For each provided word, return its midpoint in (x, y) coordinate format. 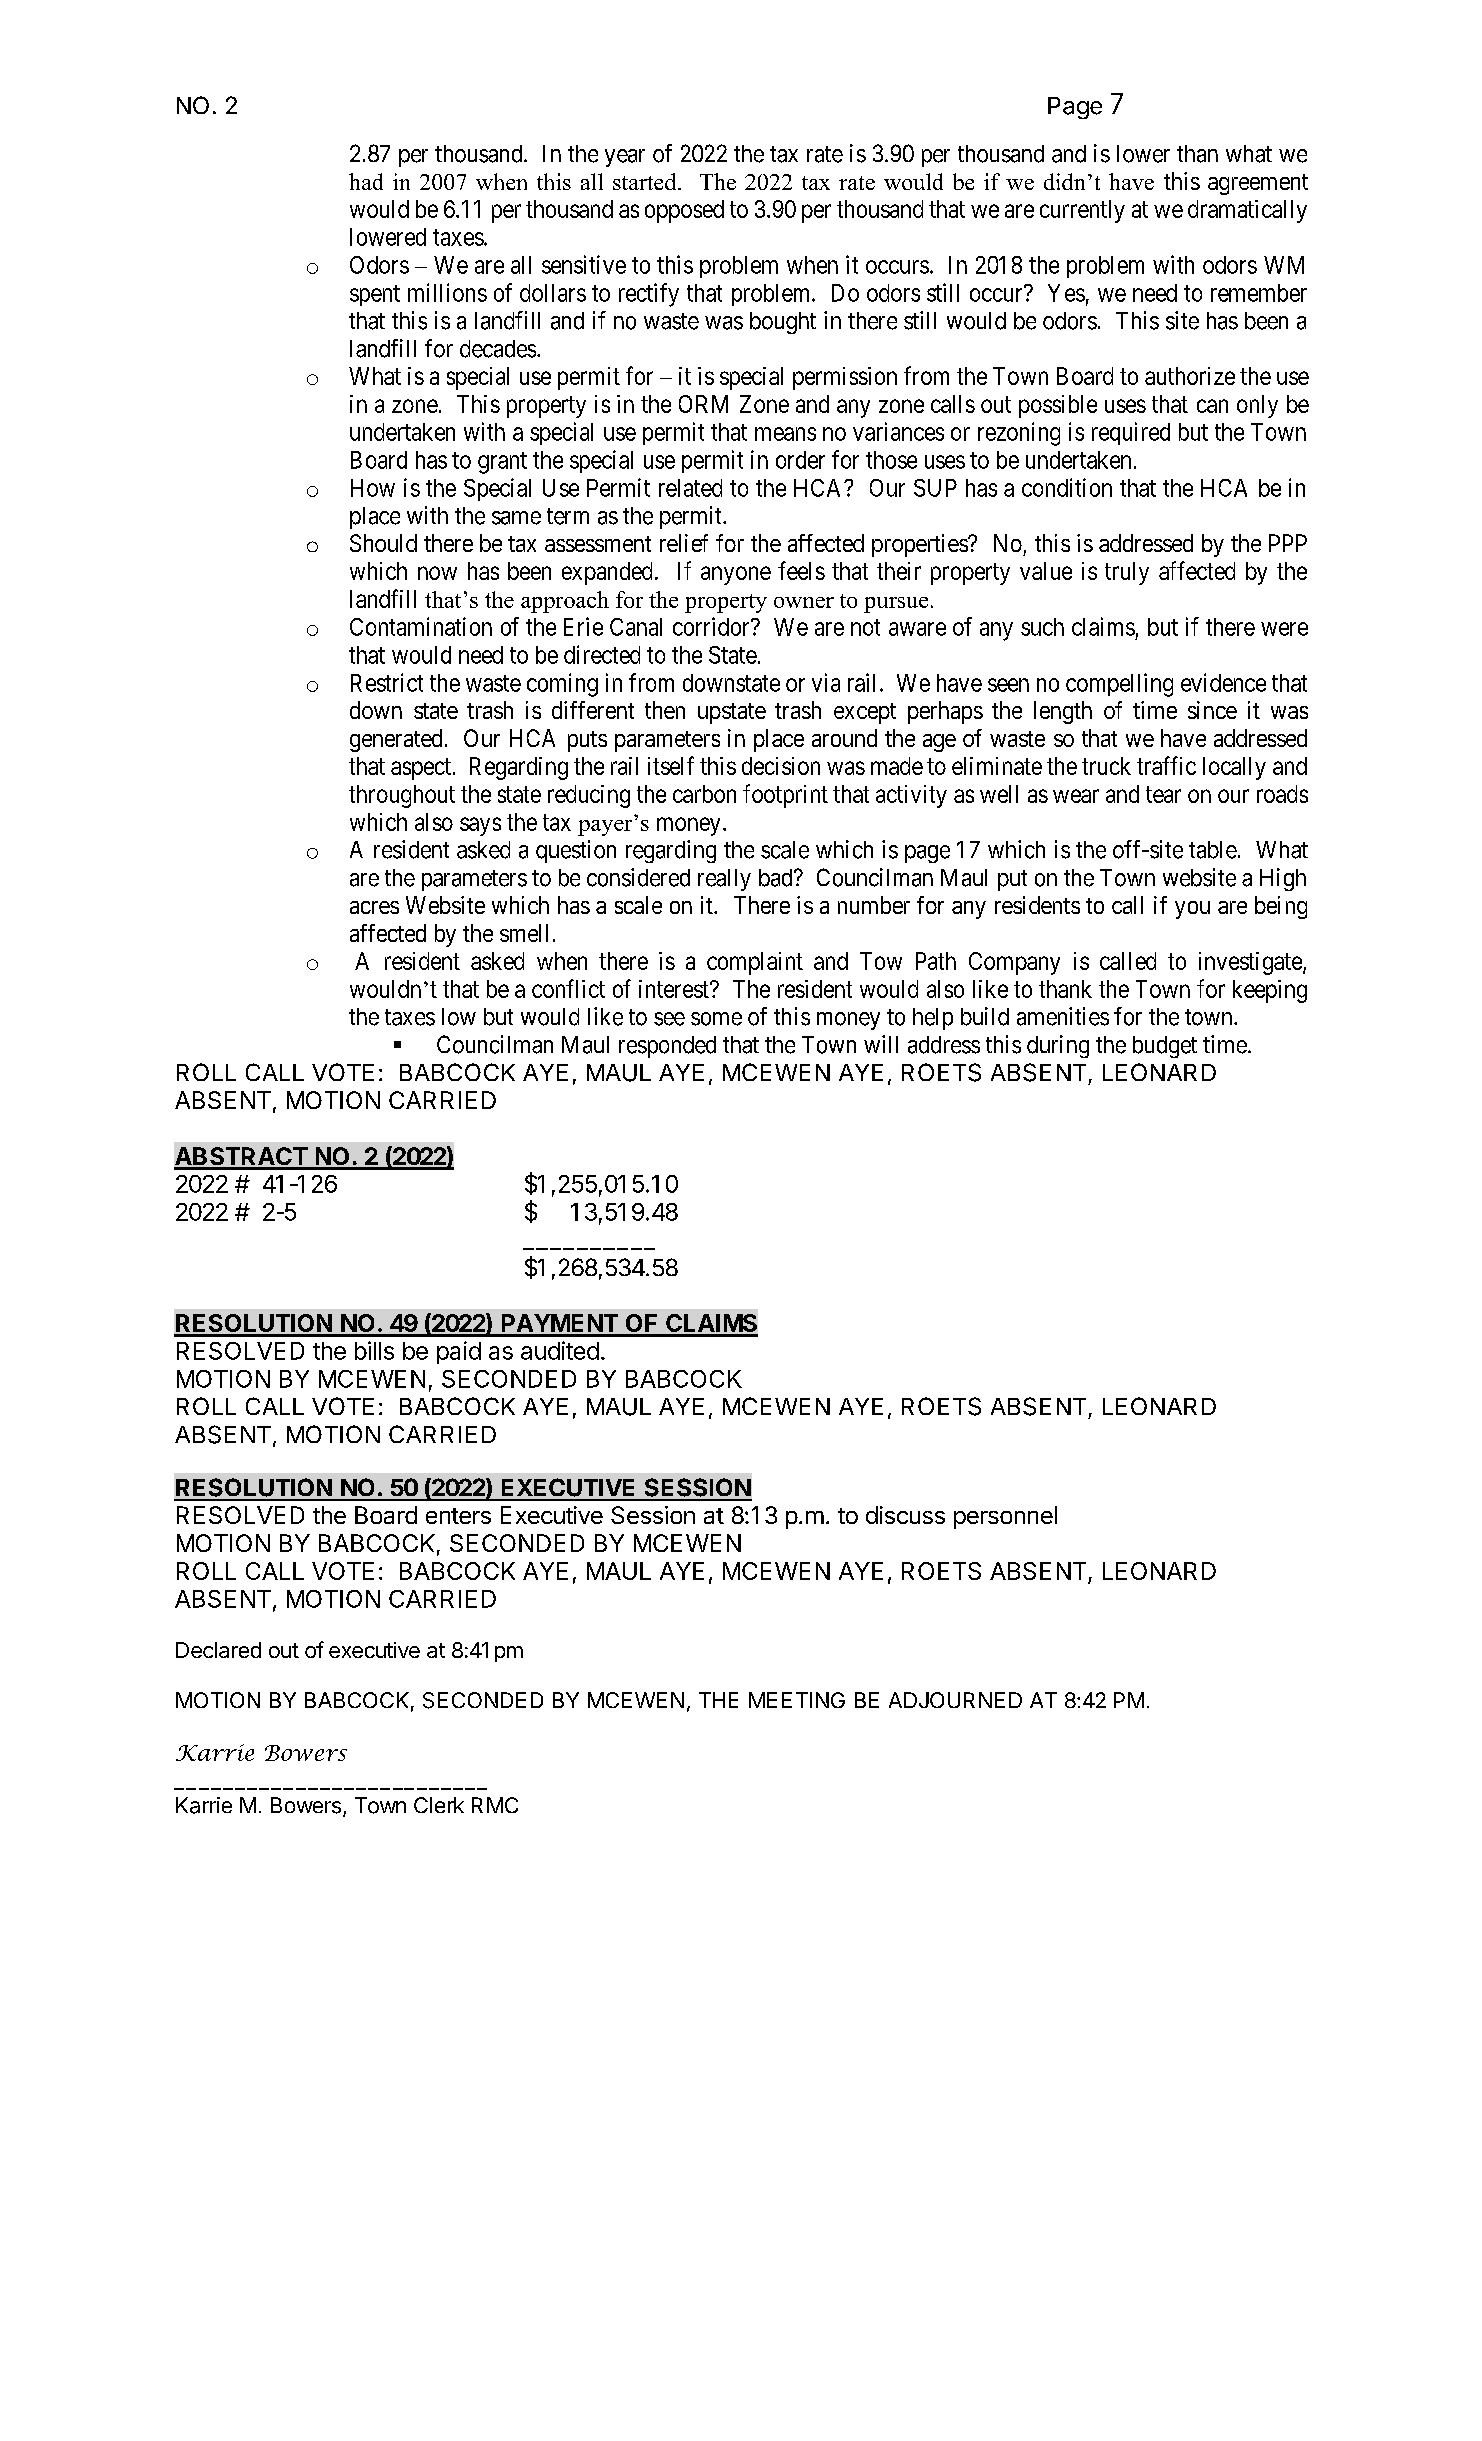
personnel (1005, 1517)
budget (1165, 1047)
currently (1082, 211)
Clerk (439, 1805)
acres (374, 907)
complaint (755, 963)
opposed (684, 211)
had (366, 181)
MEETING (797, 1700)
